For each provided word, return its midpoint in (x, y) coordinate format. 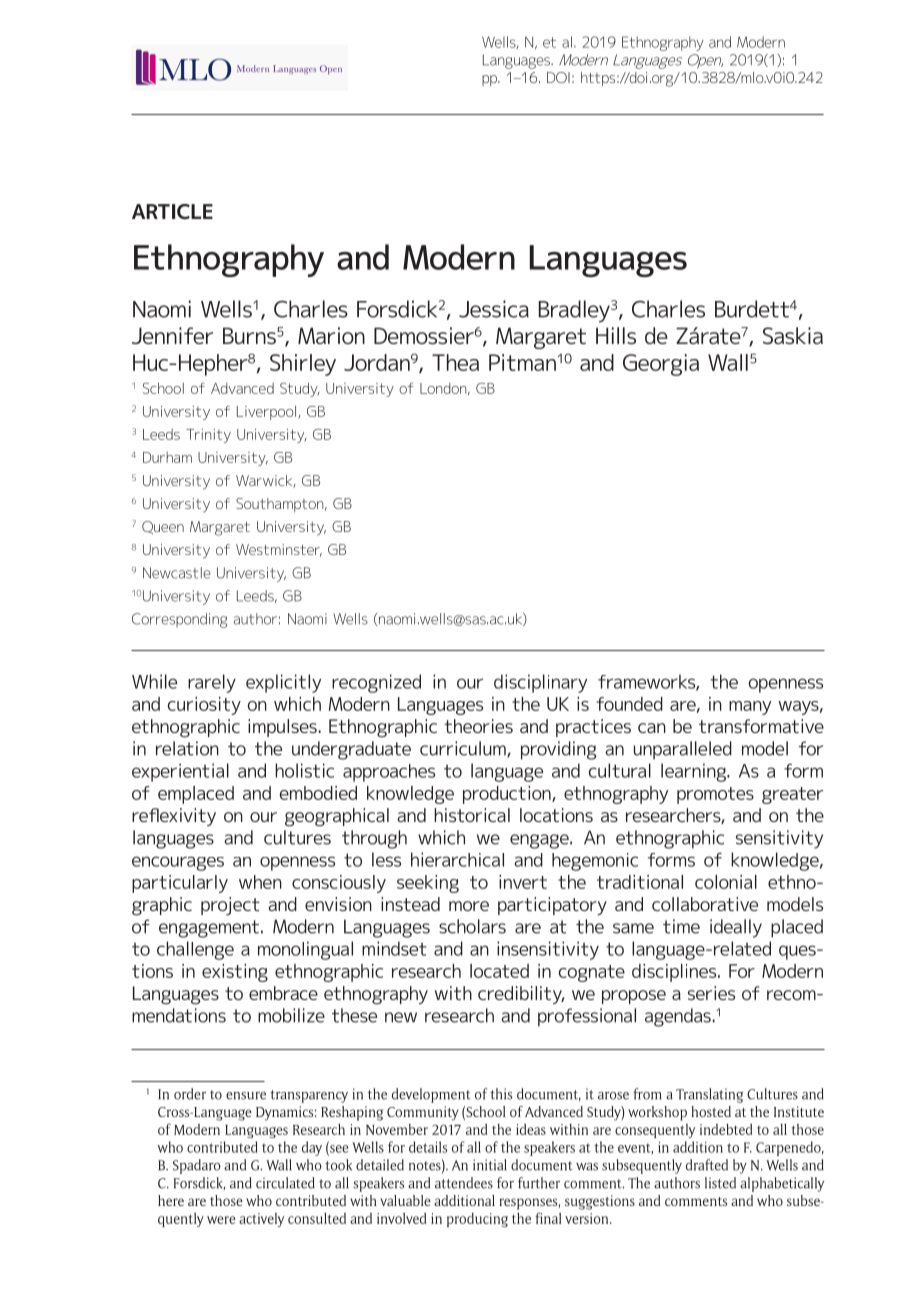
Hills (616, 335)
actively (261, 1220)
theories (478, 726)
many (750, 708)
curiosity (204, 706)
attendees (464, 1183)
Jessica (494, 309)
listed (720, 1183)
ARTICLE (172, 211)
